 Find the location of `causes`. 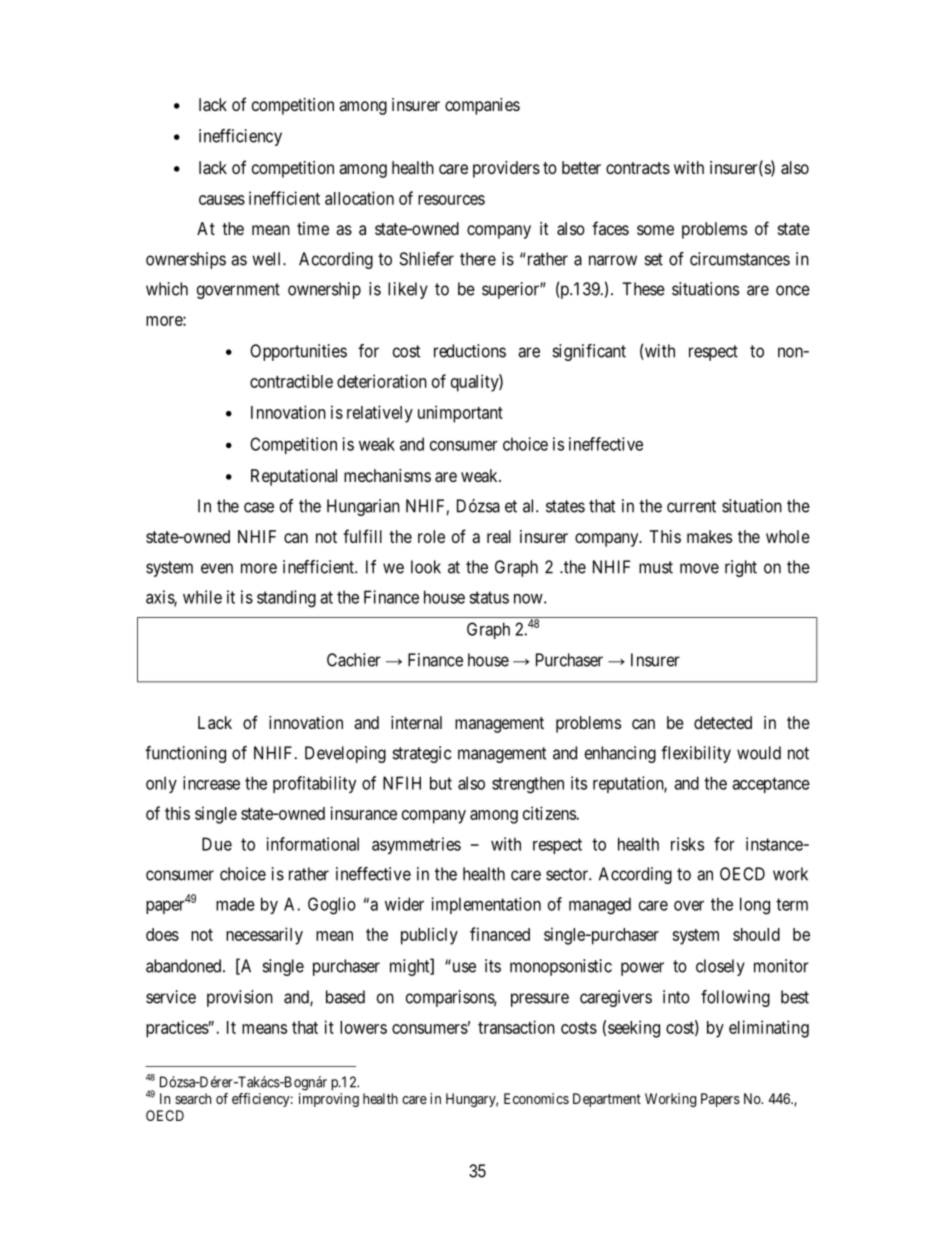

causes is located at coordinates (222, 200).
